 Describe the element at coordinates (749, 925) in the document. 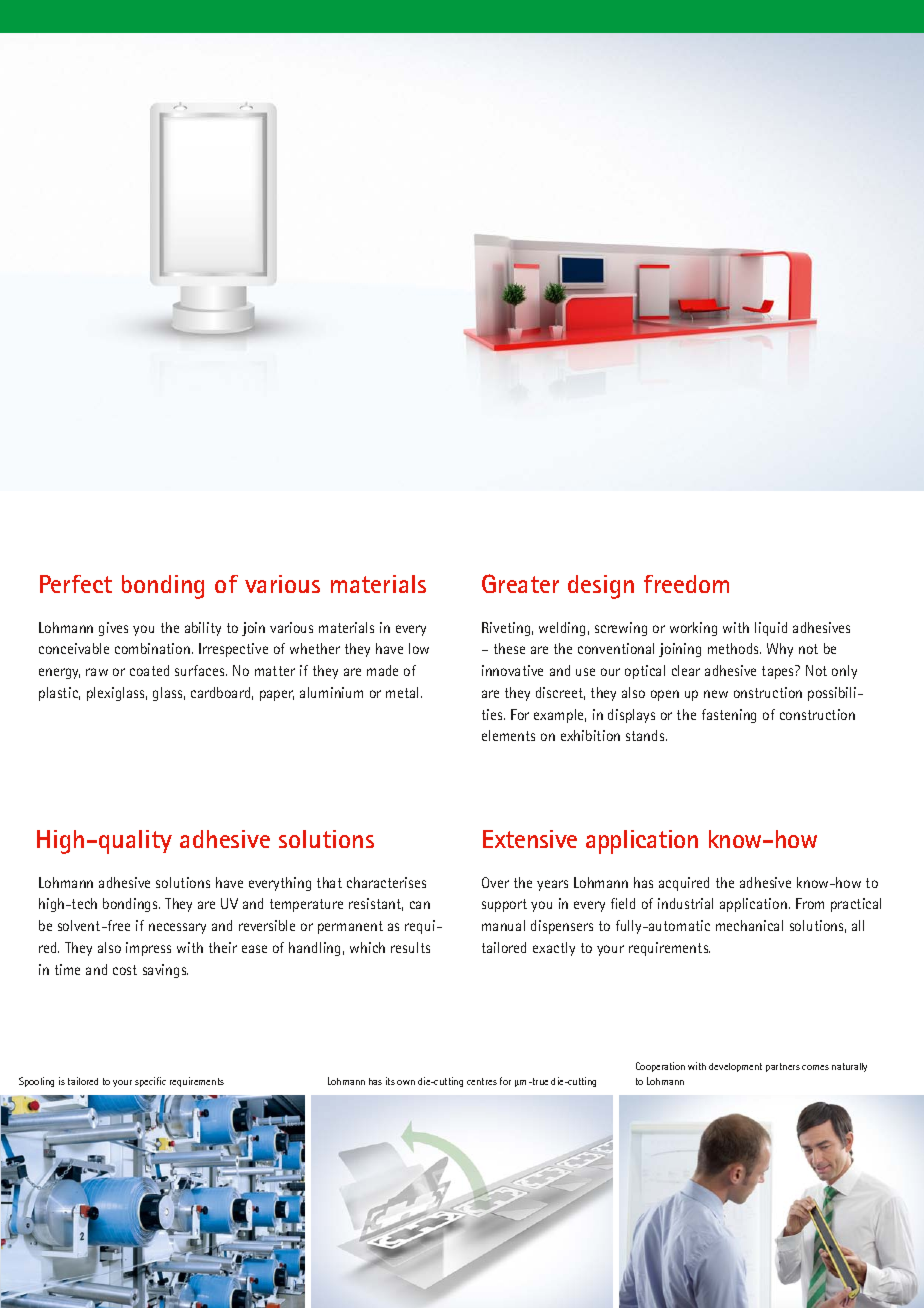

I see `mechanical` at that location.
